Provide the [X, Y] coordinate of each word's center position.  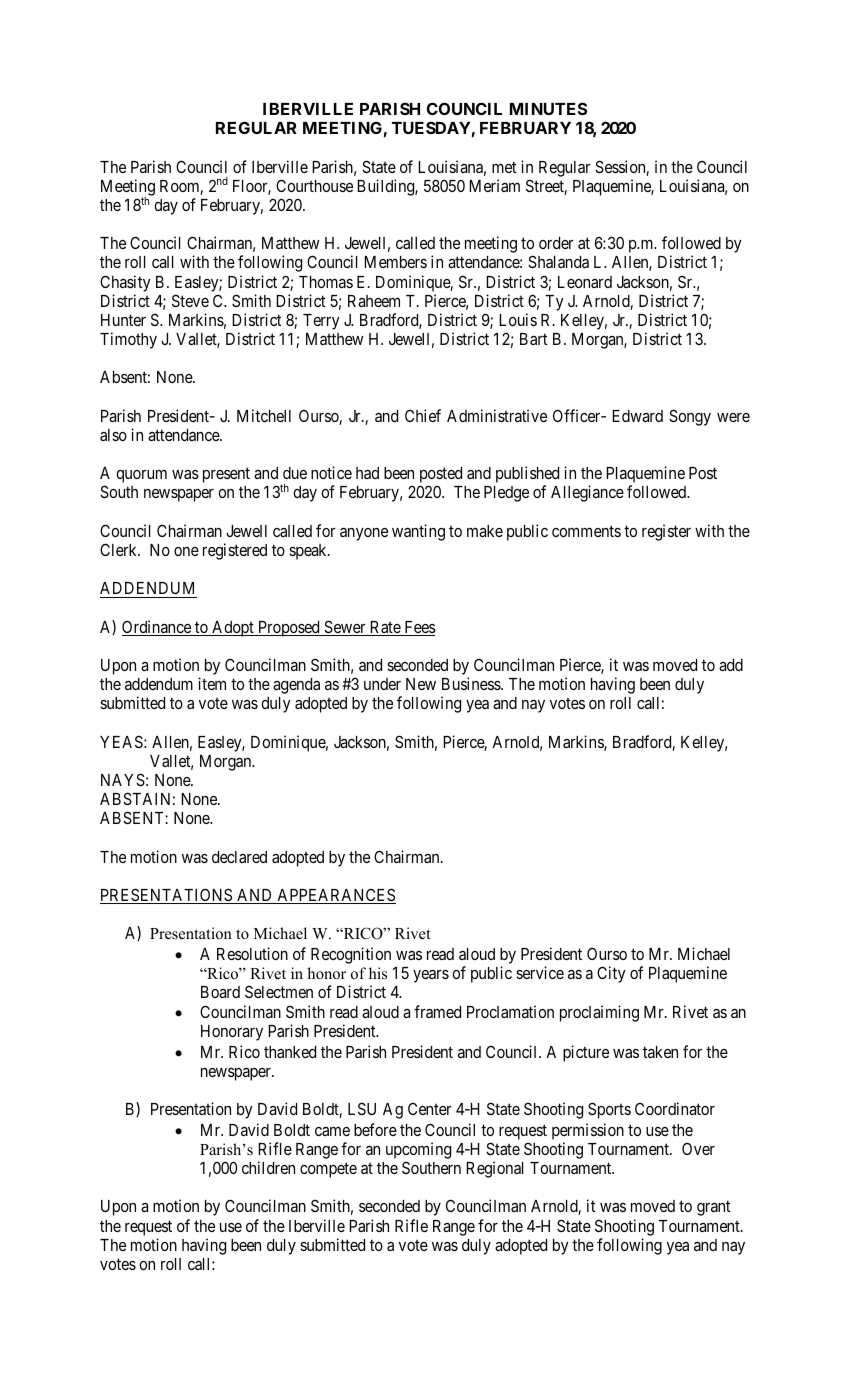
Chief [423, 415]
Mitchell [264, 415]
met [504, 167]
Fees [419, 628]
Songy [690, 417]
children [268, 1167]
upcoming [418, 1150]
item [212, 683]
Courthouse [314, 185]
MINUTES [548, 108]
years [431, 976]
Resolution [252, 953]
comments [586, 531]
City [611, 974]
